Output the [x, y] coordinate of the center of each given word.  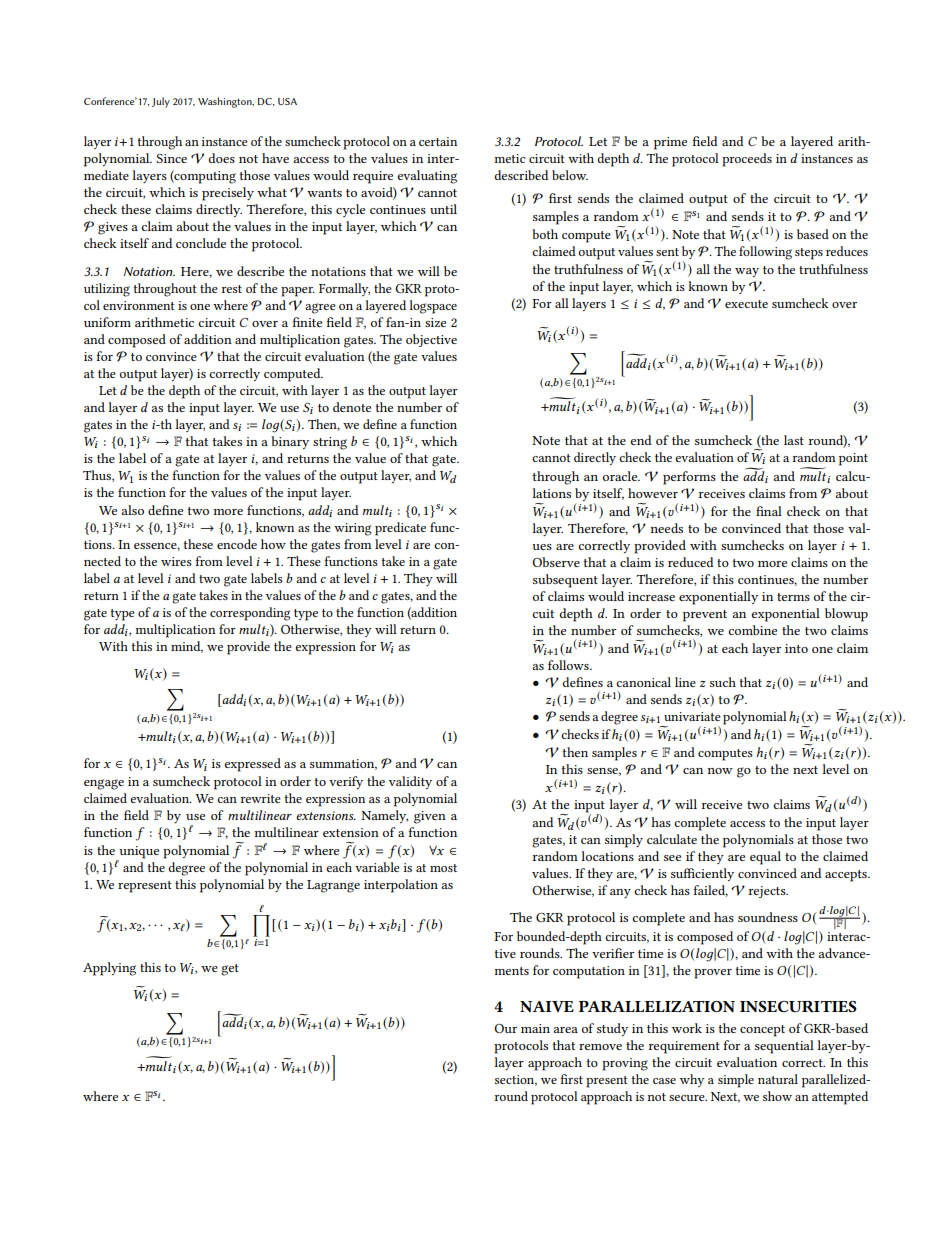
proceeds [747, 160]
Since [171, 158]
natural [778, 1079]
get [230, 970]
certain [438, 141]
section [516, 1080]
